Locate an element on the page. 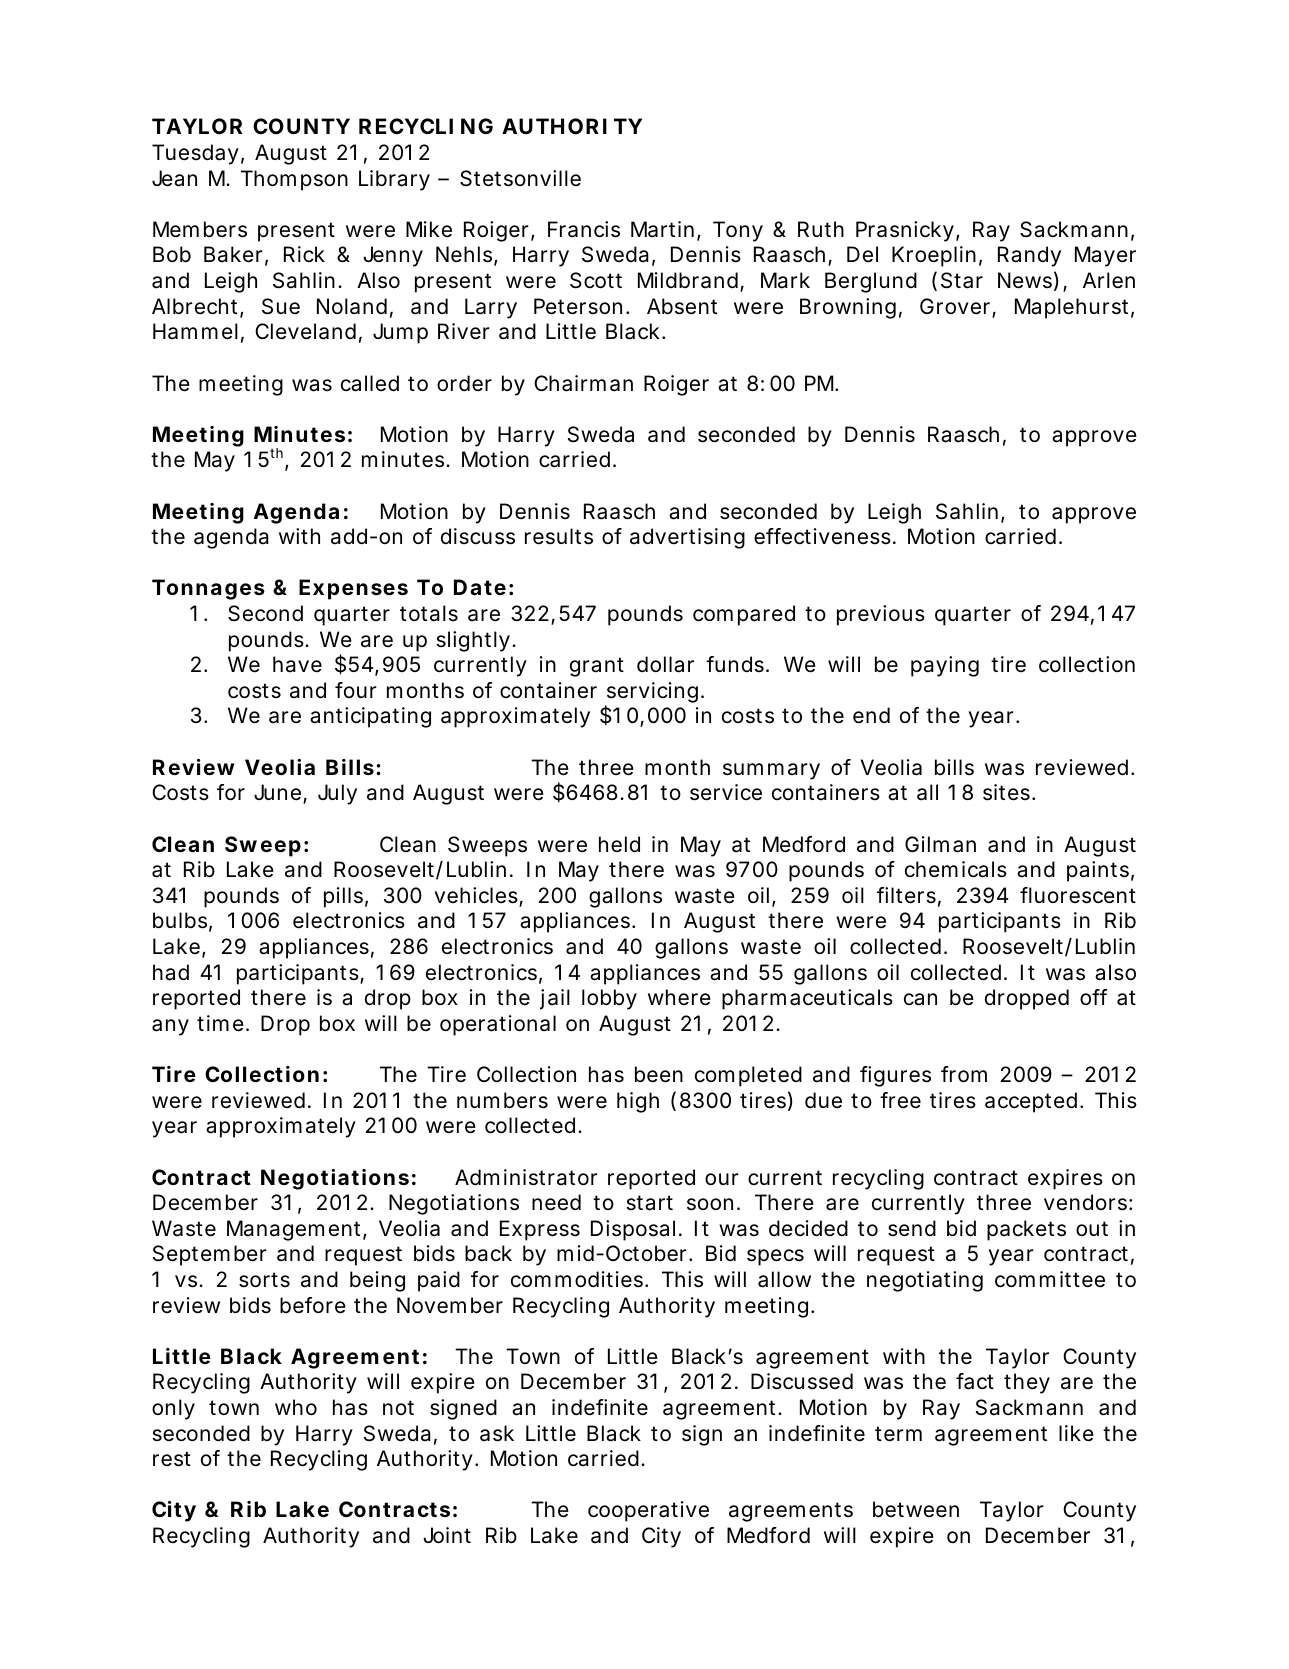 This page has width=1289, height=1669. previous is located at coordinates (881, 615).
